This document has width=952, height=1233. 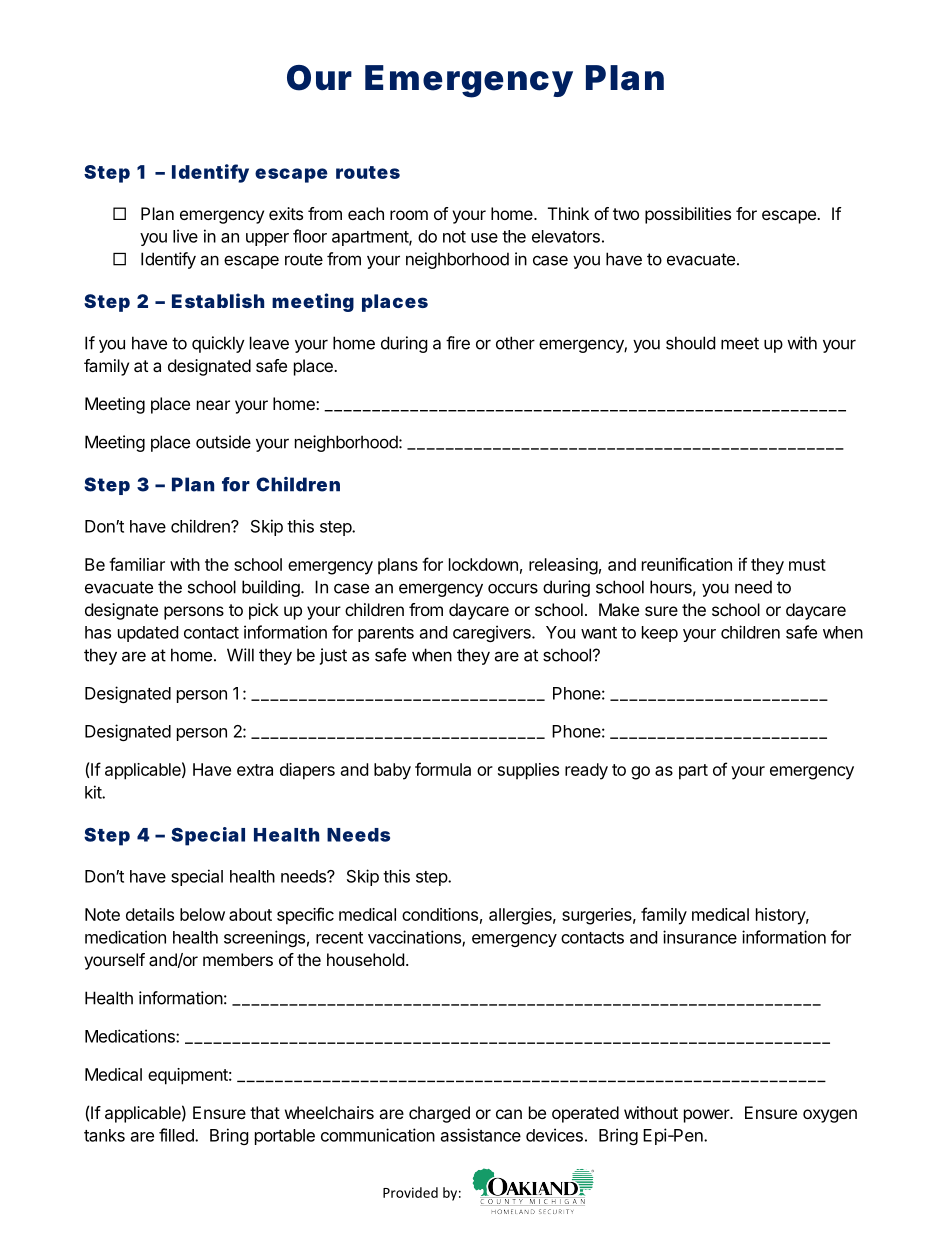 What do you see at coordinates (185, 236) in the document?
I see `live` at bounding box center [185, 236].
